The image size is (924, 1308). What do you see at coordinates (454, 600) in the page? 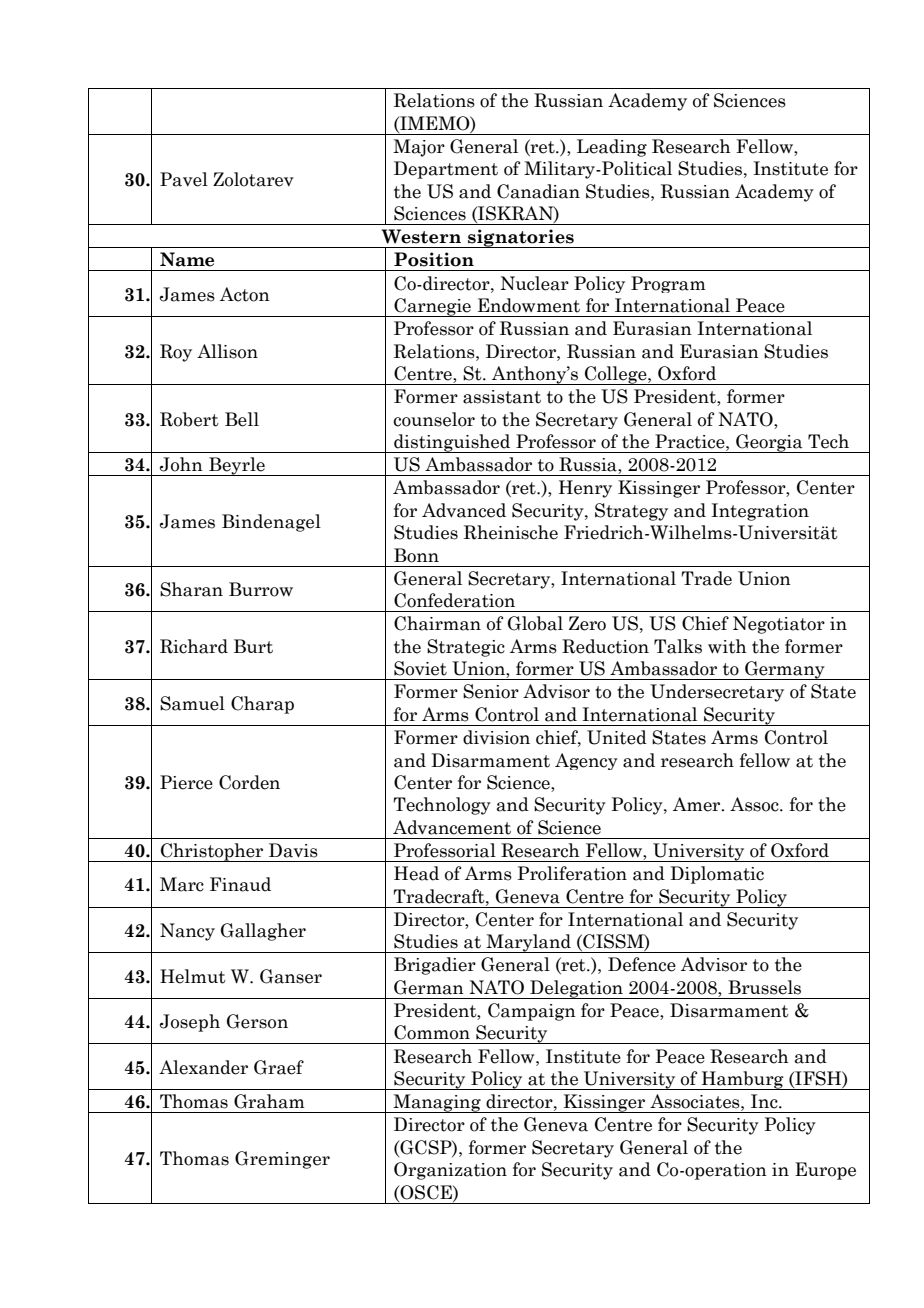
I see `Confederation` at bounding box center [454, 600].
